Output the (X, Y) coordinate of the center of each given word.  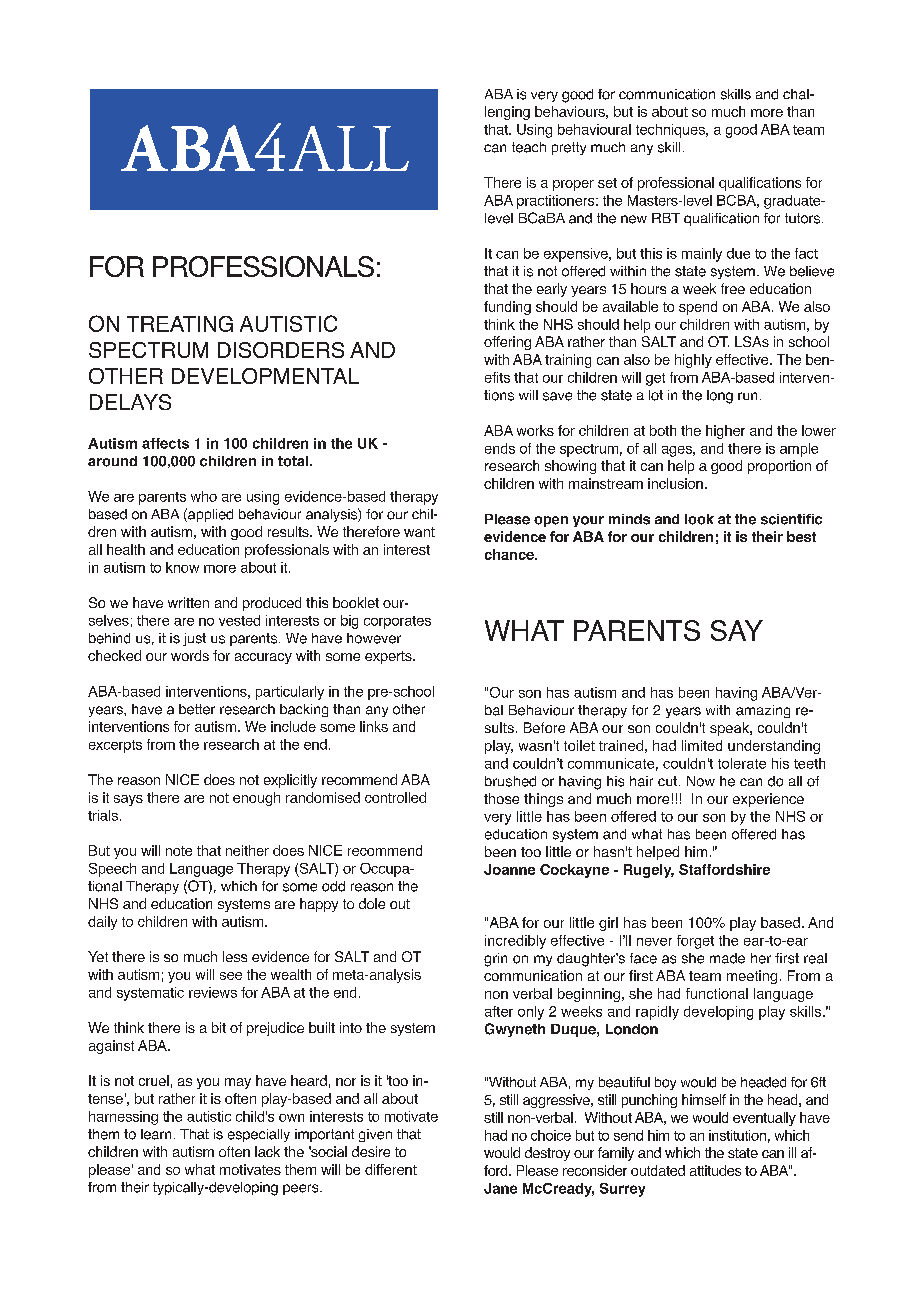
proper (573, 185)
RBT (666, 218)
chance (510, 554)
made (727, 958)
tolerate (742, 763)
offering (507, 343)
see (231, 976)
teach (529, 147)
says (128, 800)
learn (156, 1134)
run (747, 396)
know (182, 567)
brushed (510, 781)
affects (165, 443)
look (699, 519)
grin (495, 960)
